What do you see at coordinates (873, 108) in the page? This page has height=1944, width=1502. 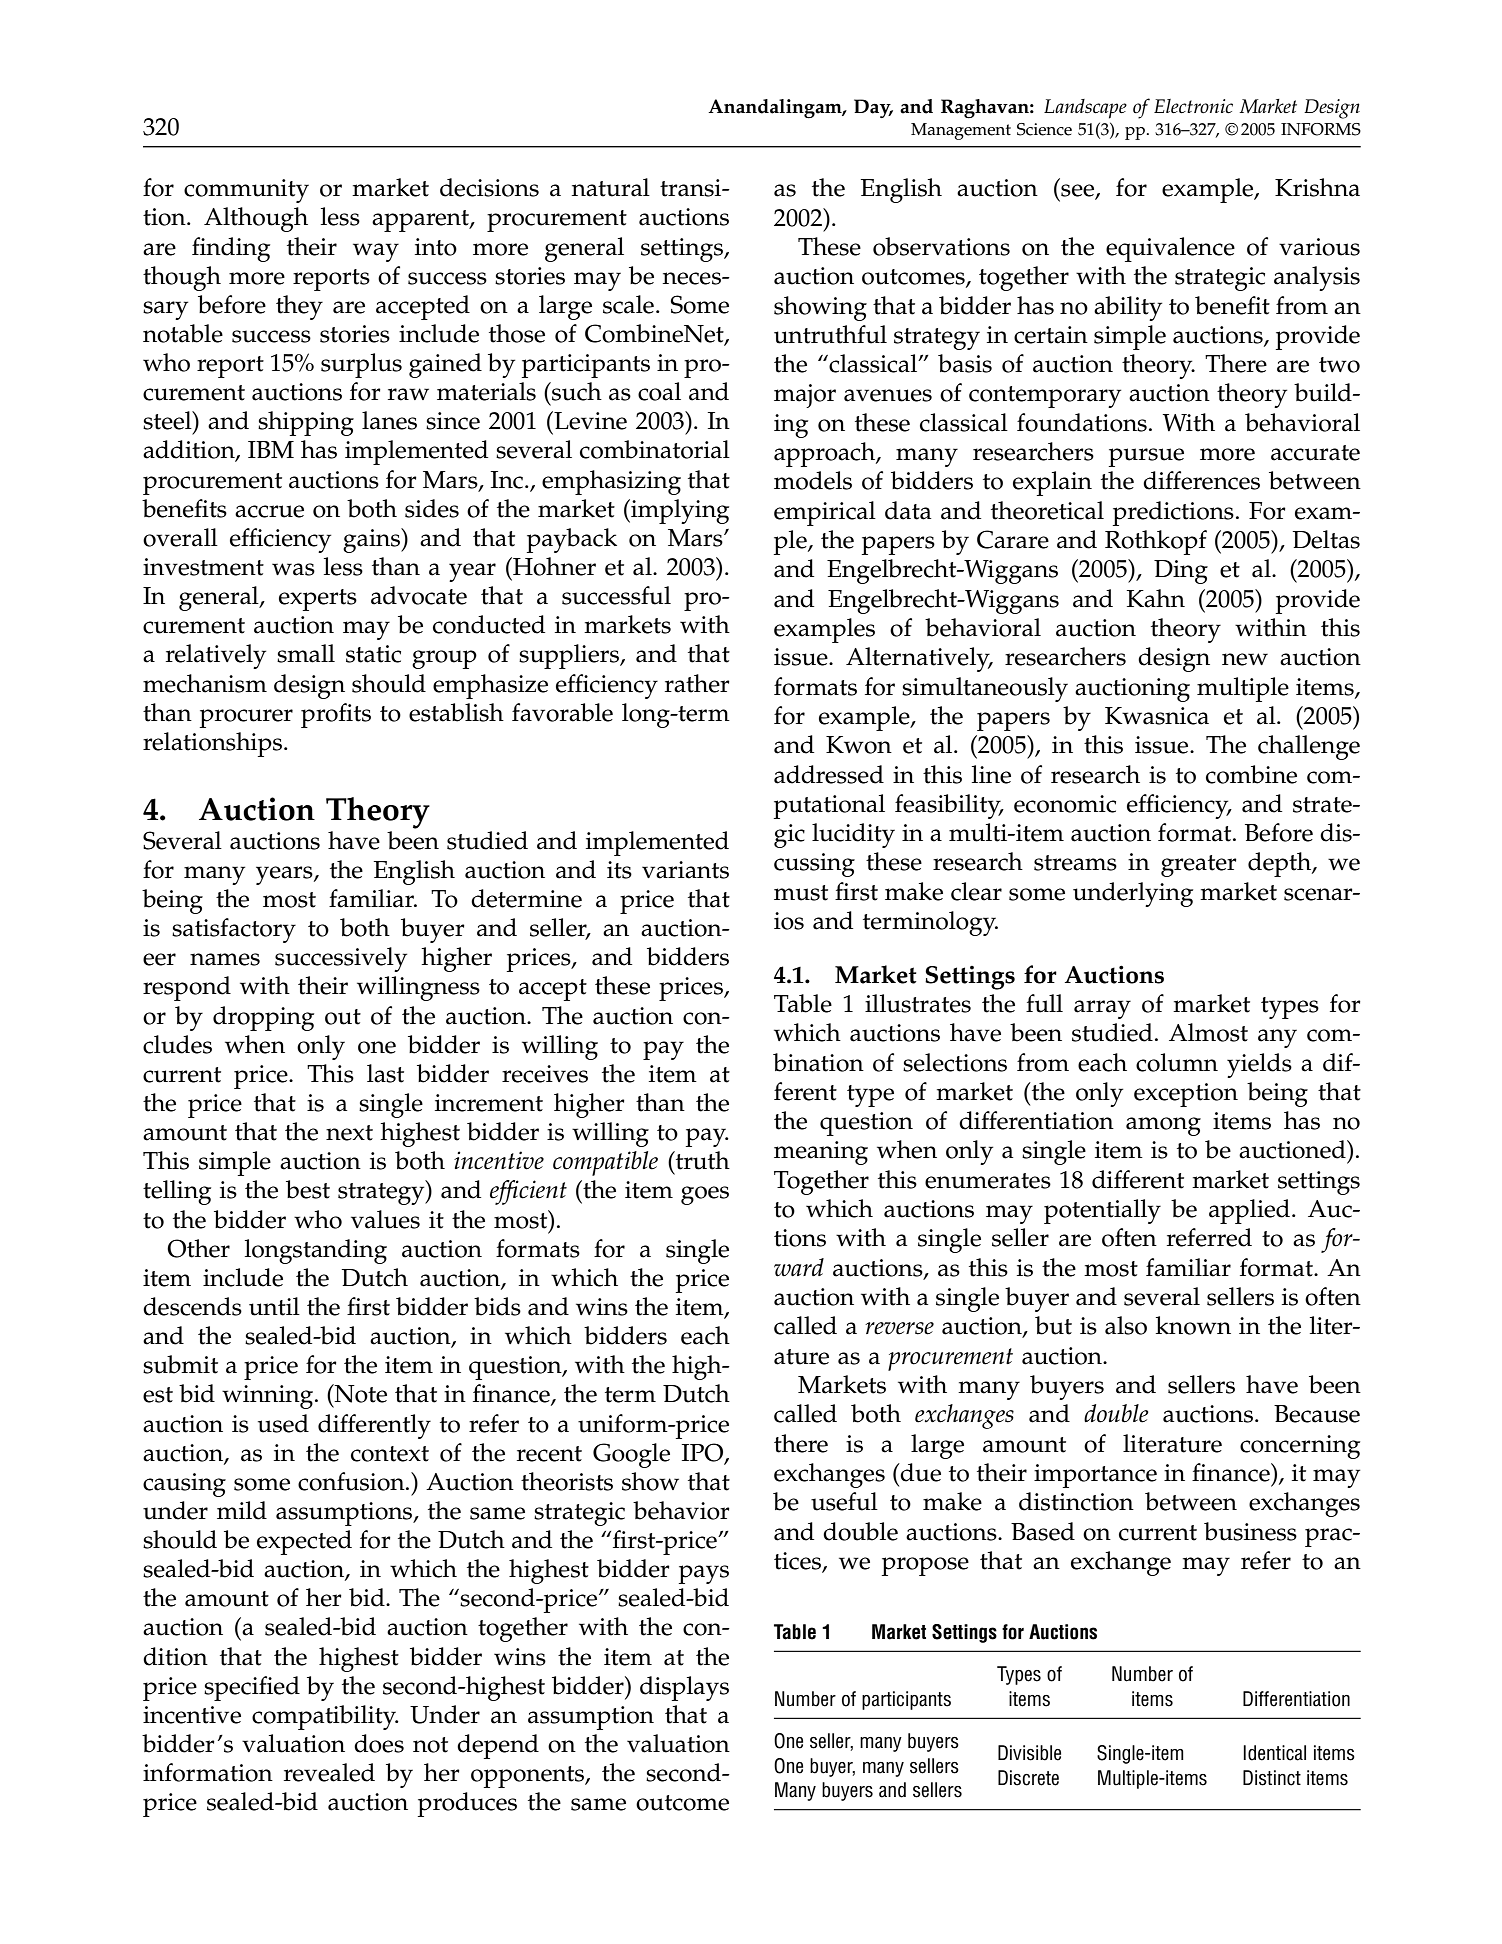 I see `Day` at bounding box center [873, 108].
